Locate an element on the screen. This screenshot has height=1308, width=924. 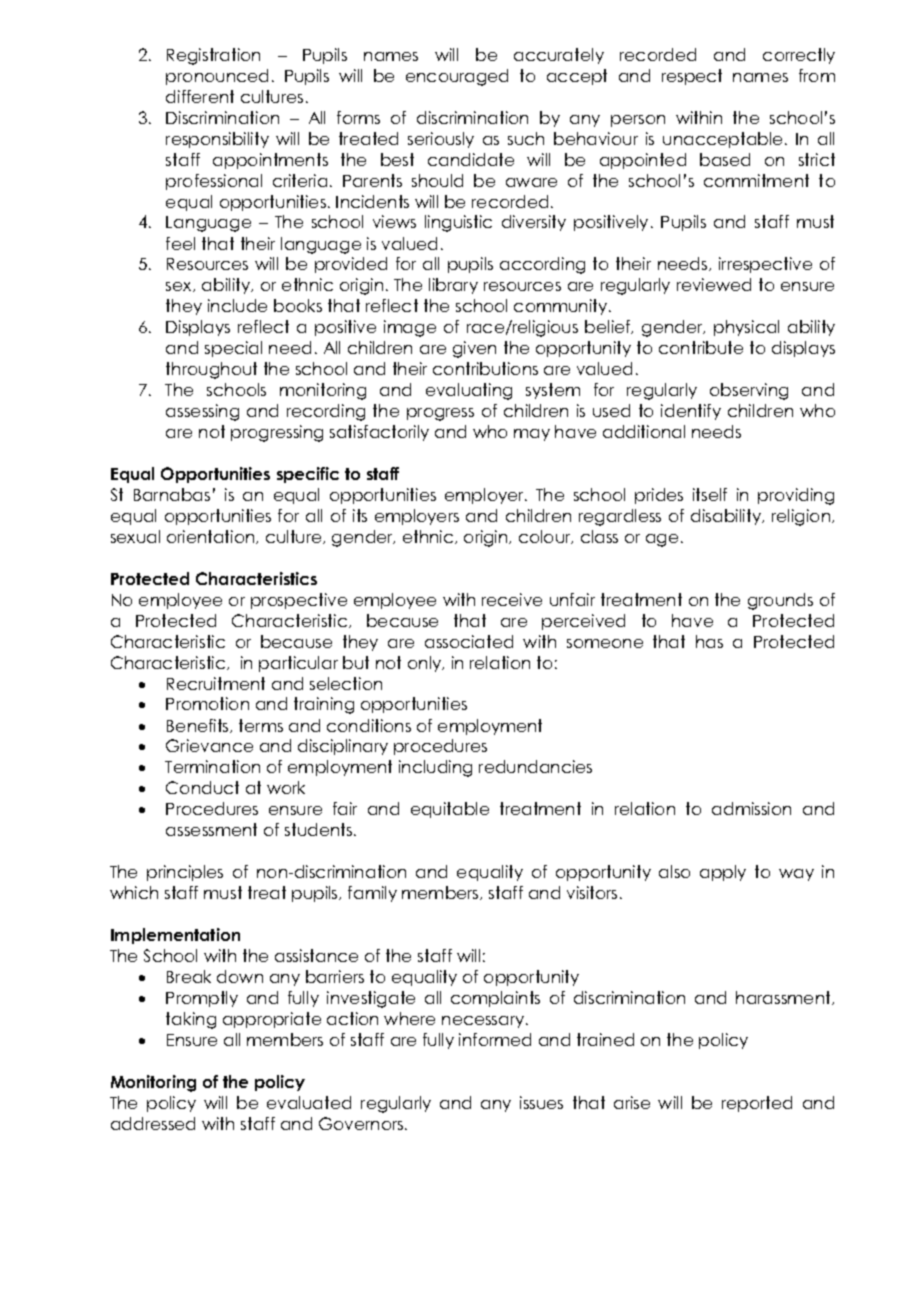
addressed is located at coordinates (153, 1123).
